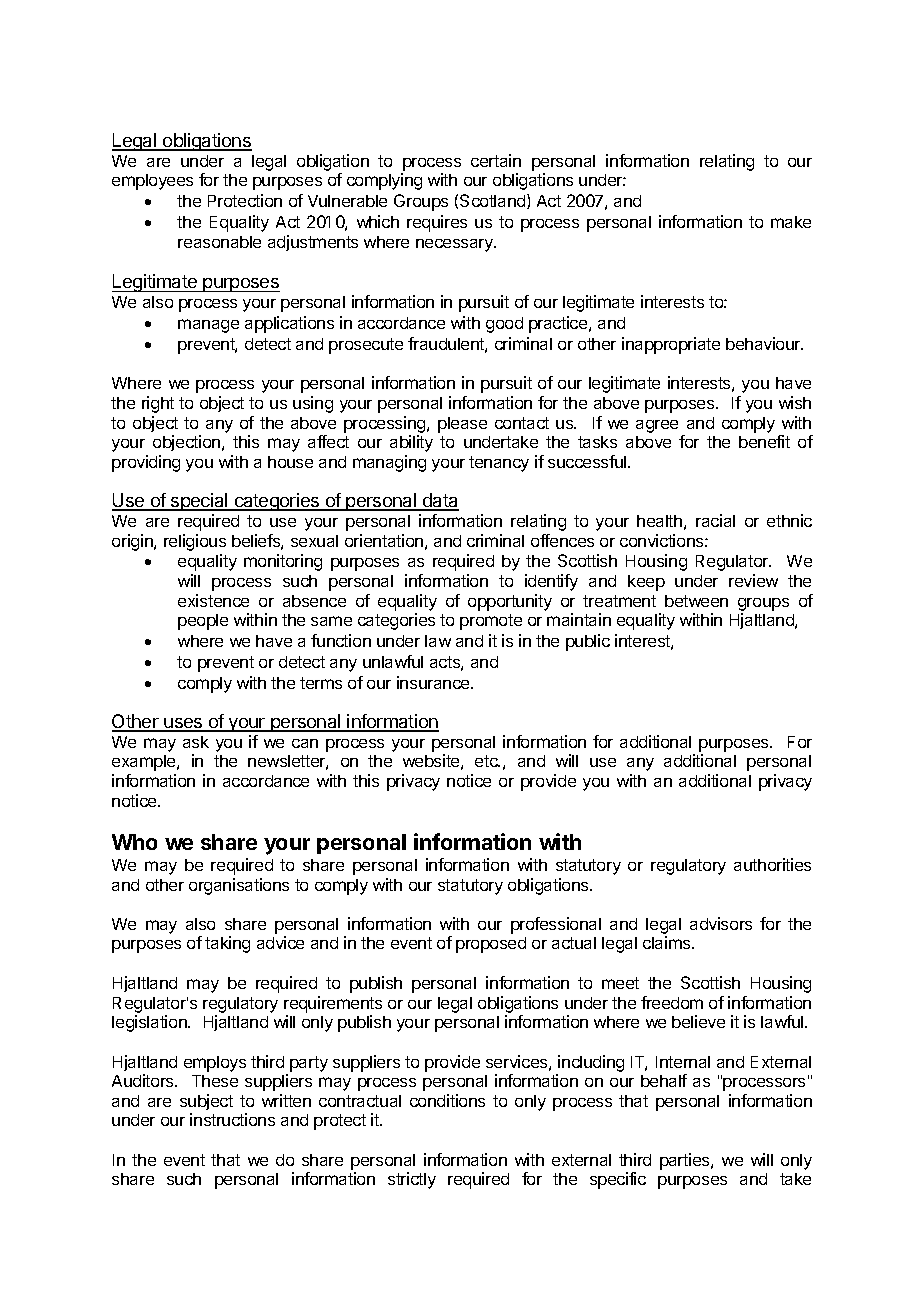  Describe the element at coordinates (494, 201) in the screenshot. I see `Scotland` at that location.
